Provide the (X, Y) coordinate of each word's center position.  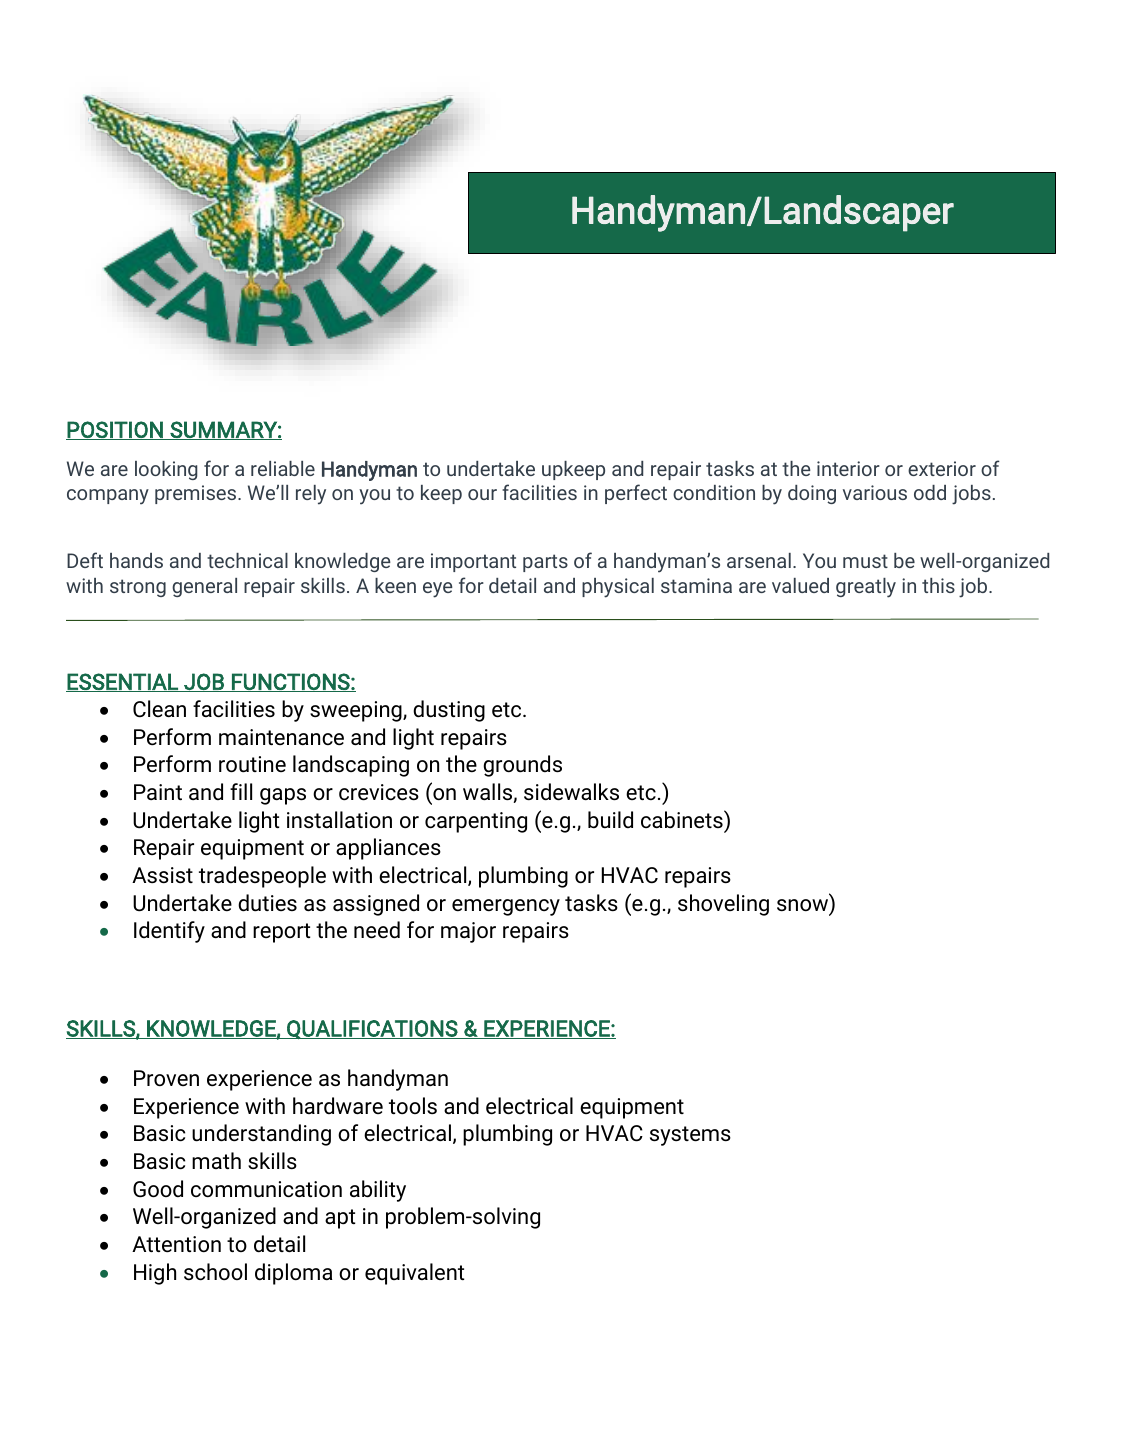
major (468, 932)
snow (804, 906)
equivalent (414, 1274)
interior (848, 468)
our (482, 494)
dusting (449, 711)
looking (166, 470)
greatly (866, 588)
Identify (169, 932)
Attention (176, 1244)
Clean (159, 709)
